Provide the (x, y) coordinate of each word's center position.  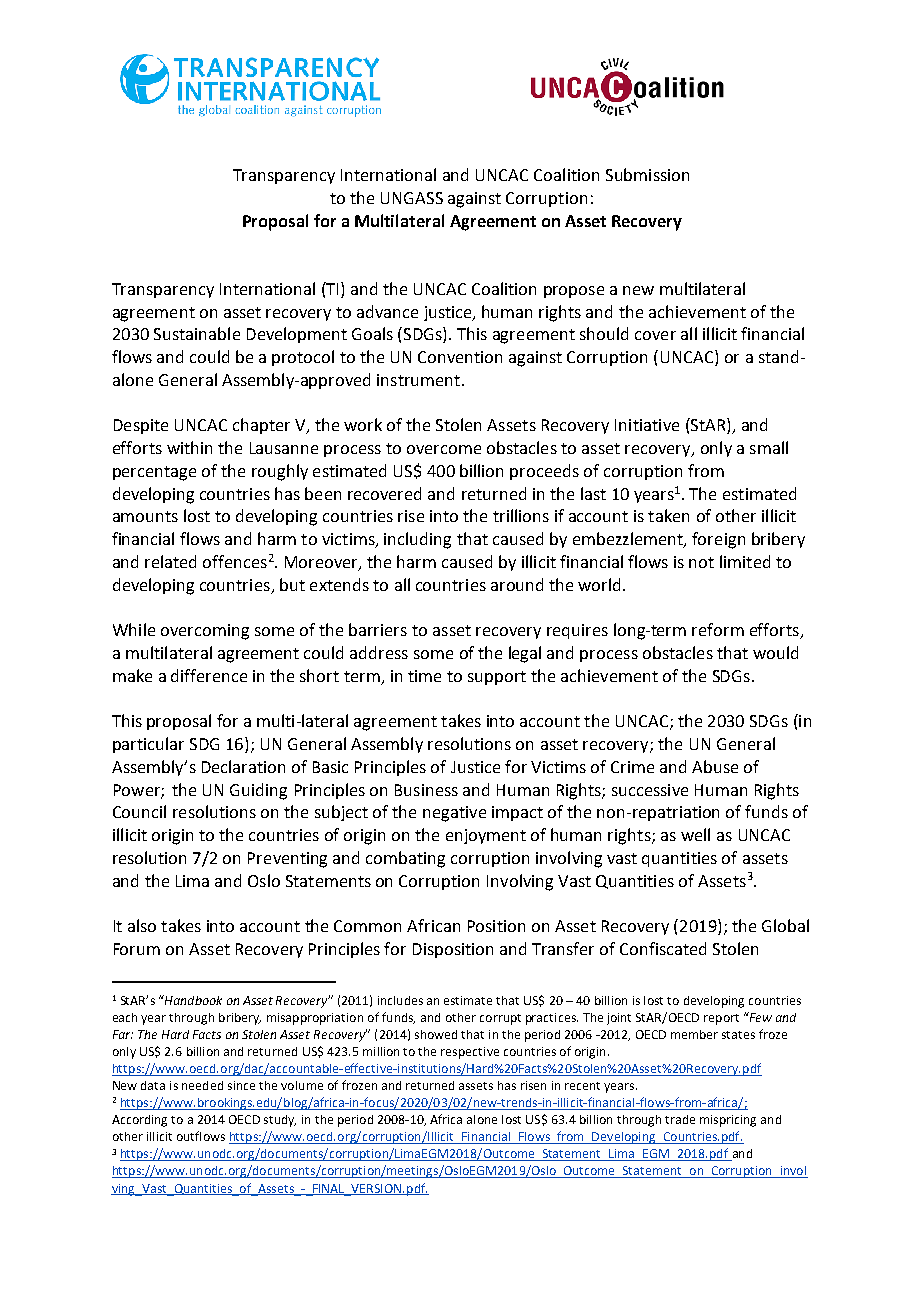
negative (454, 814)
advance (387, 311)
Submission (647, 174)
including (417, 540)
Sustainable (197, 333)
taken (668, 515)
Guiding (258, 791)
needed (202, 1085)
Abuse (715, 766)
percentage (154, 473)
